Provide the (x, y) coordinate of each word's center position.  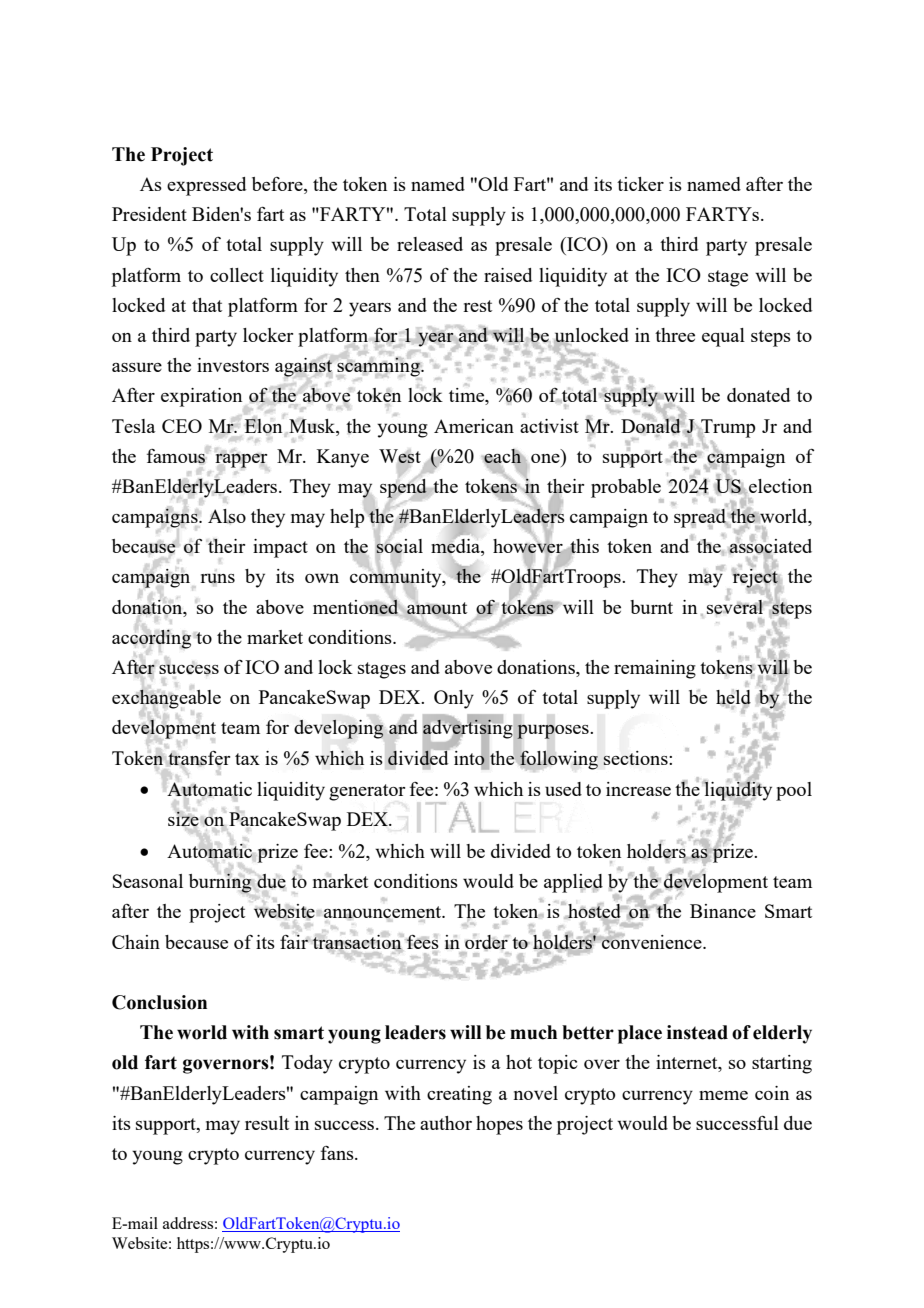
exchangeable (166, 699)
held (733, 698)
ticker (640, 184)
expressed (206, 186)
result (267, 1123)
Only (454, 699)
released (430, 244)
